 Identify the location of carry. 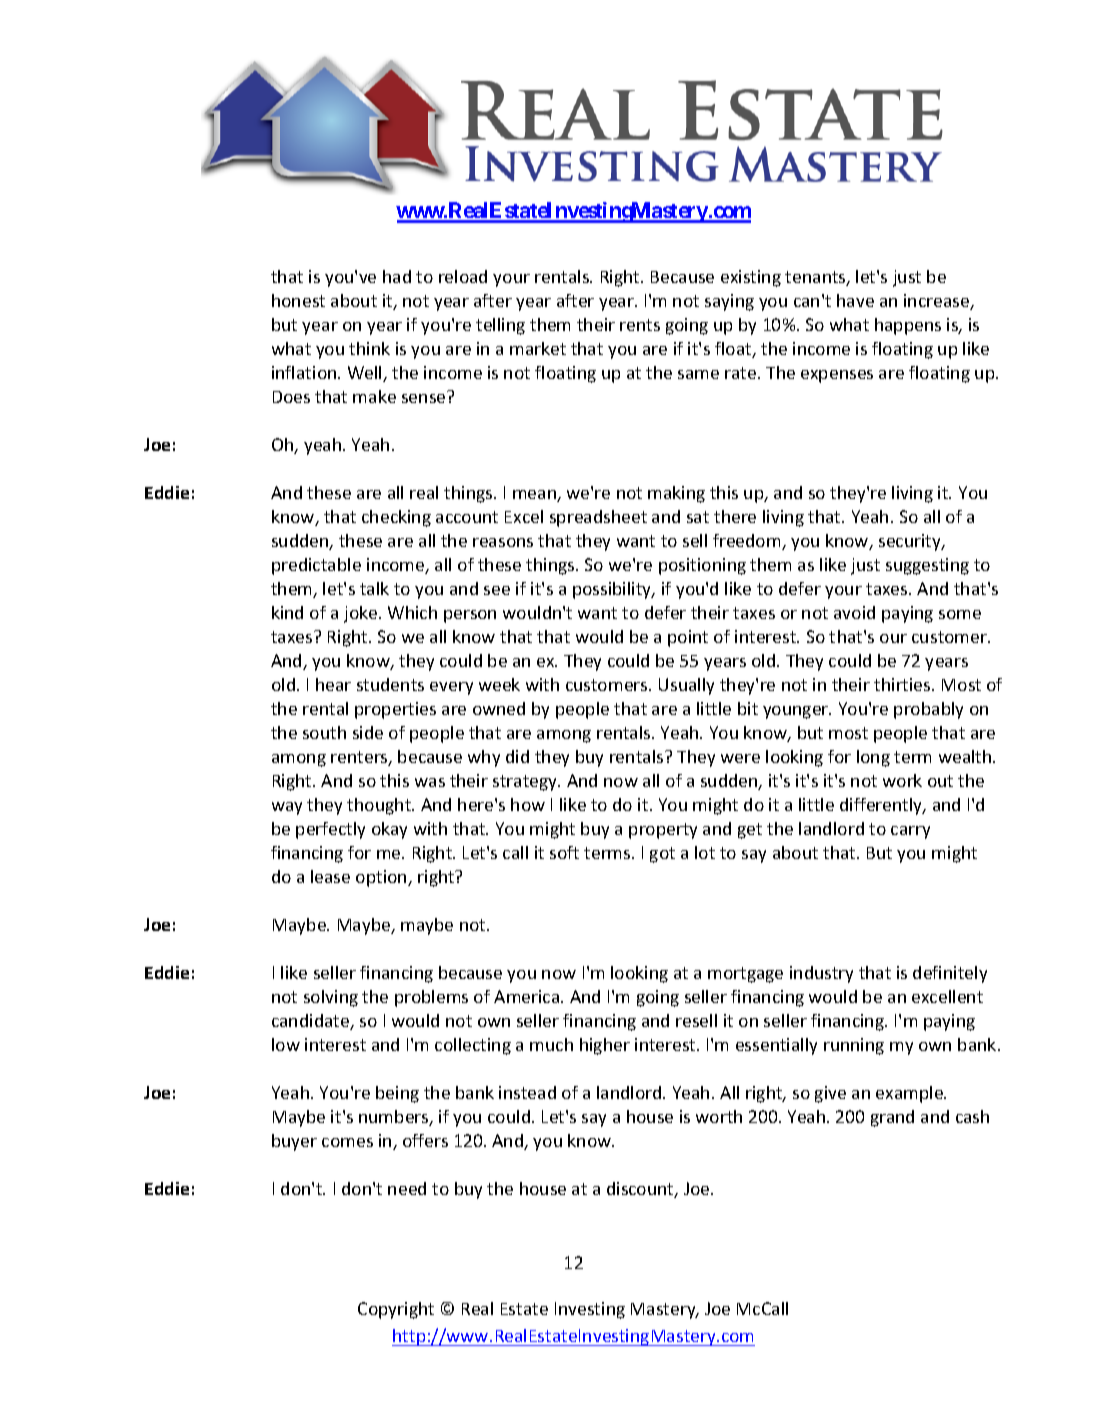
(910, 832).
